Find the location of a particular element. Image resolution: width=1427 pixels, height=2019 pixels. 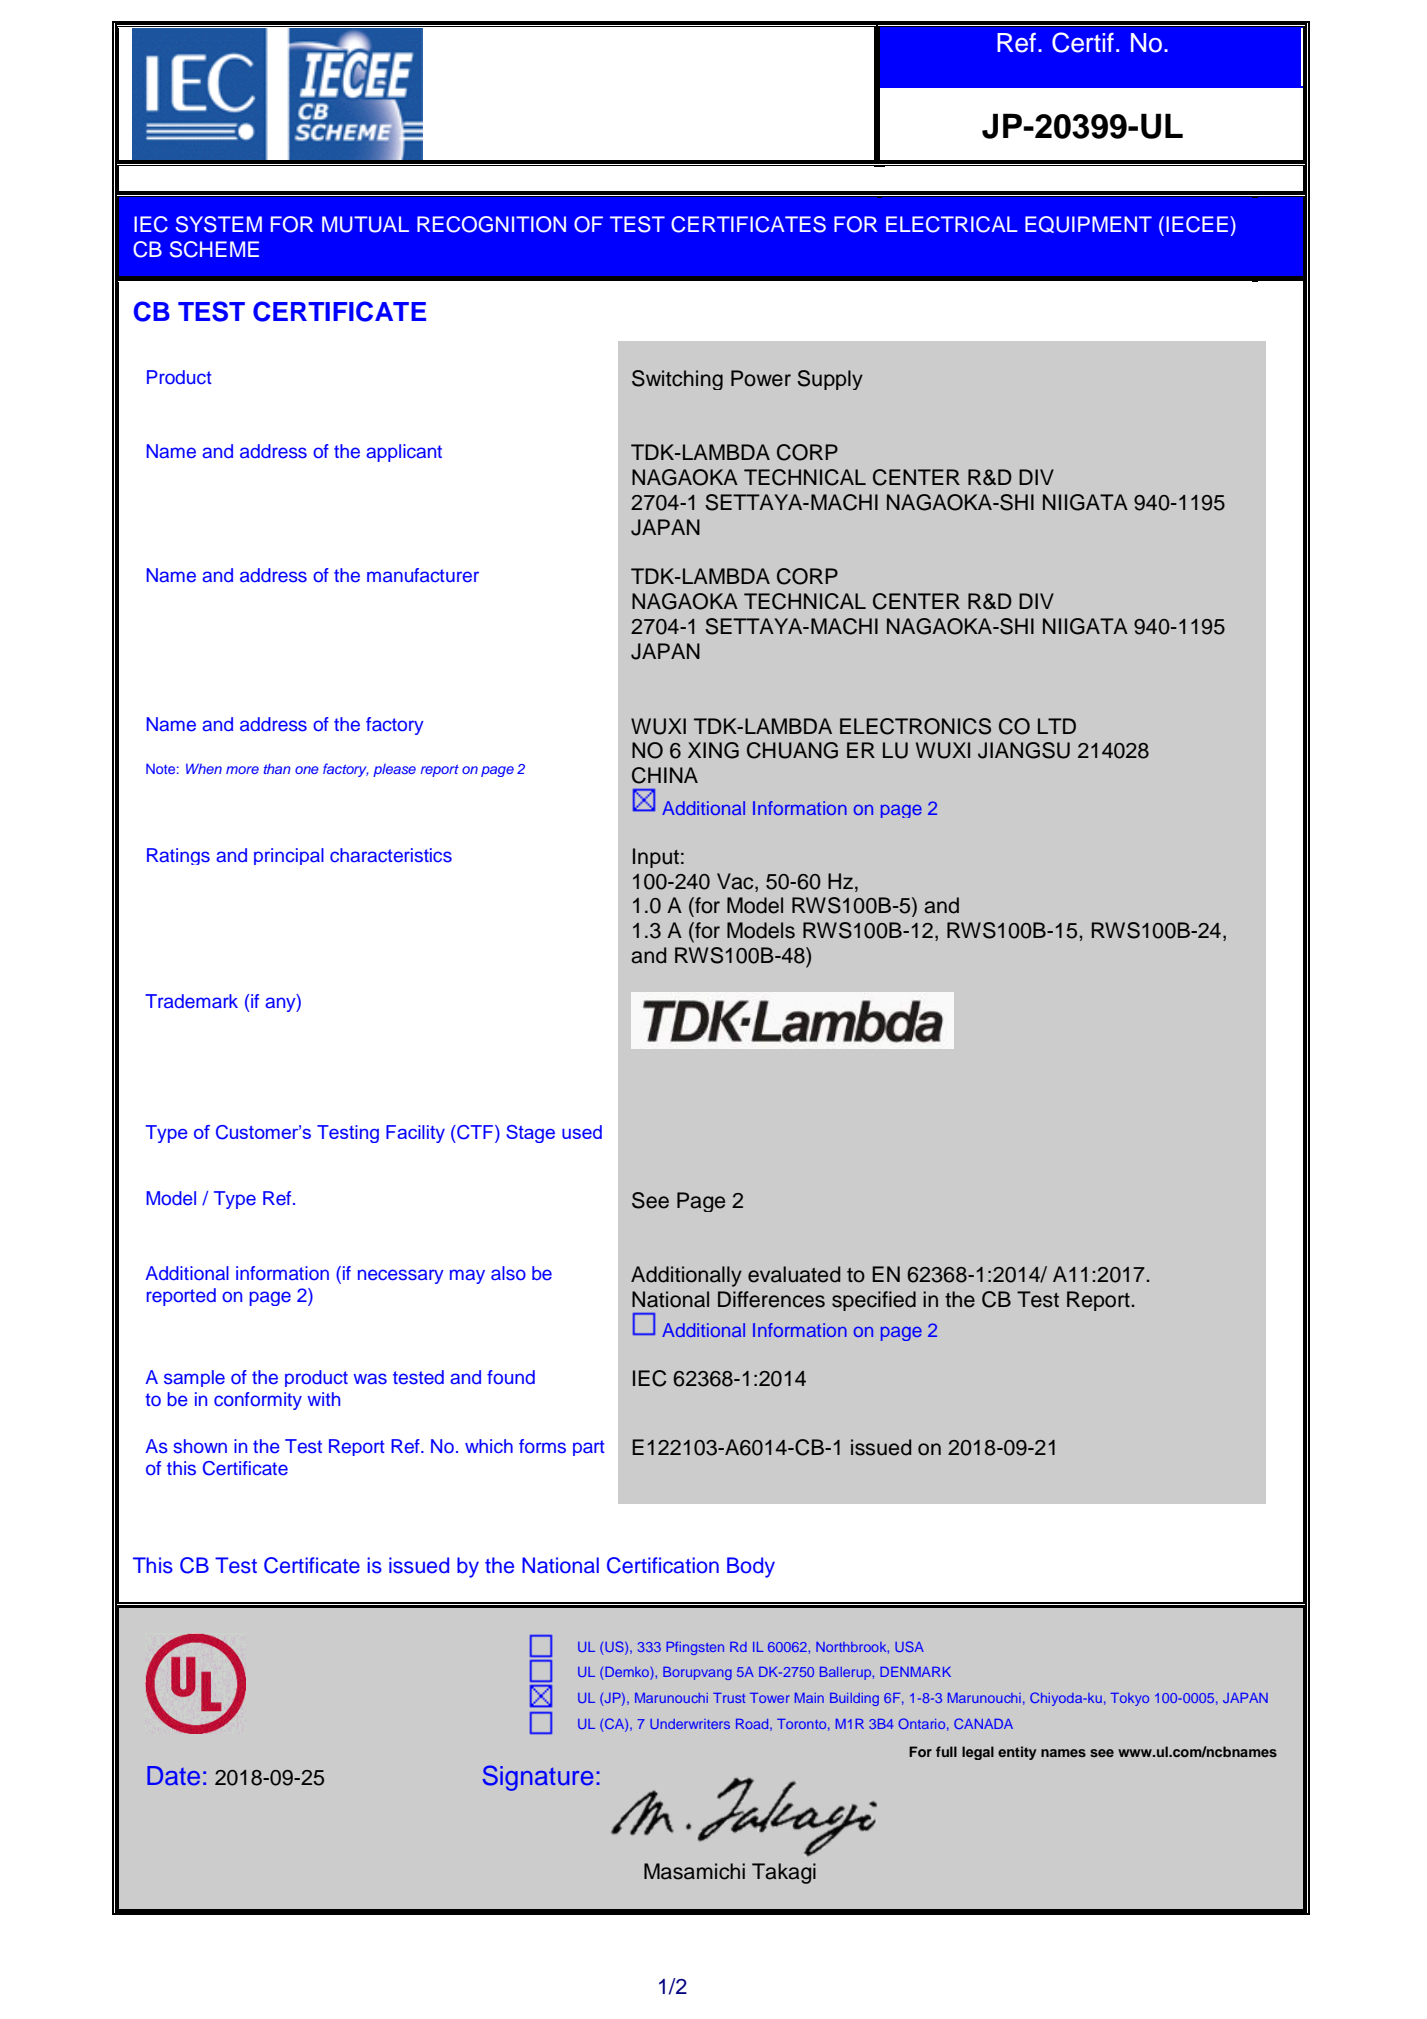

Trademark is located at coordinates (191, 1001).
